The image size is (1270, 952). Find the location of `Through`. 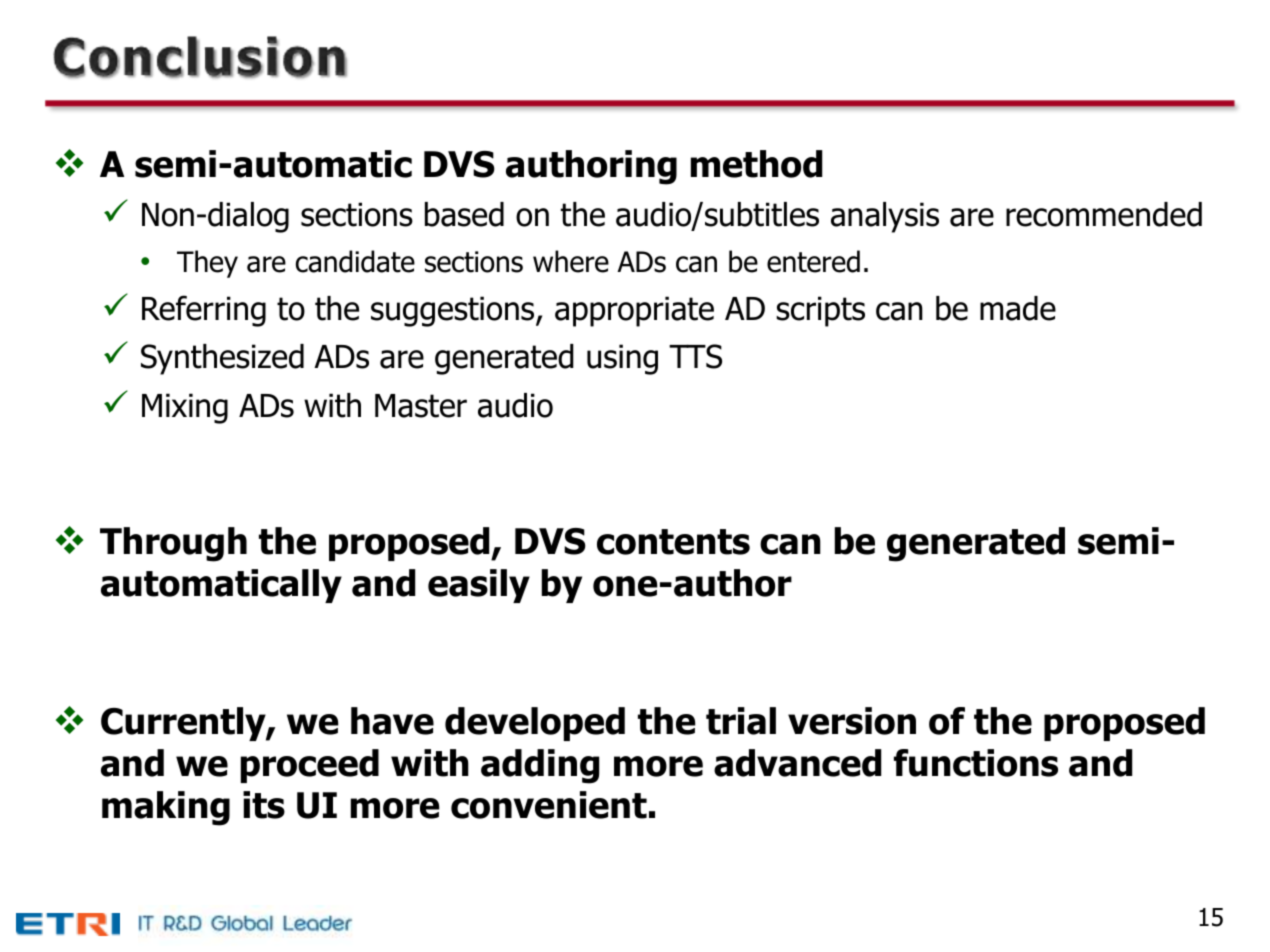

Through is located at coordinates (173, 544).
